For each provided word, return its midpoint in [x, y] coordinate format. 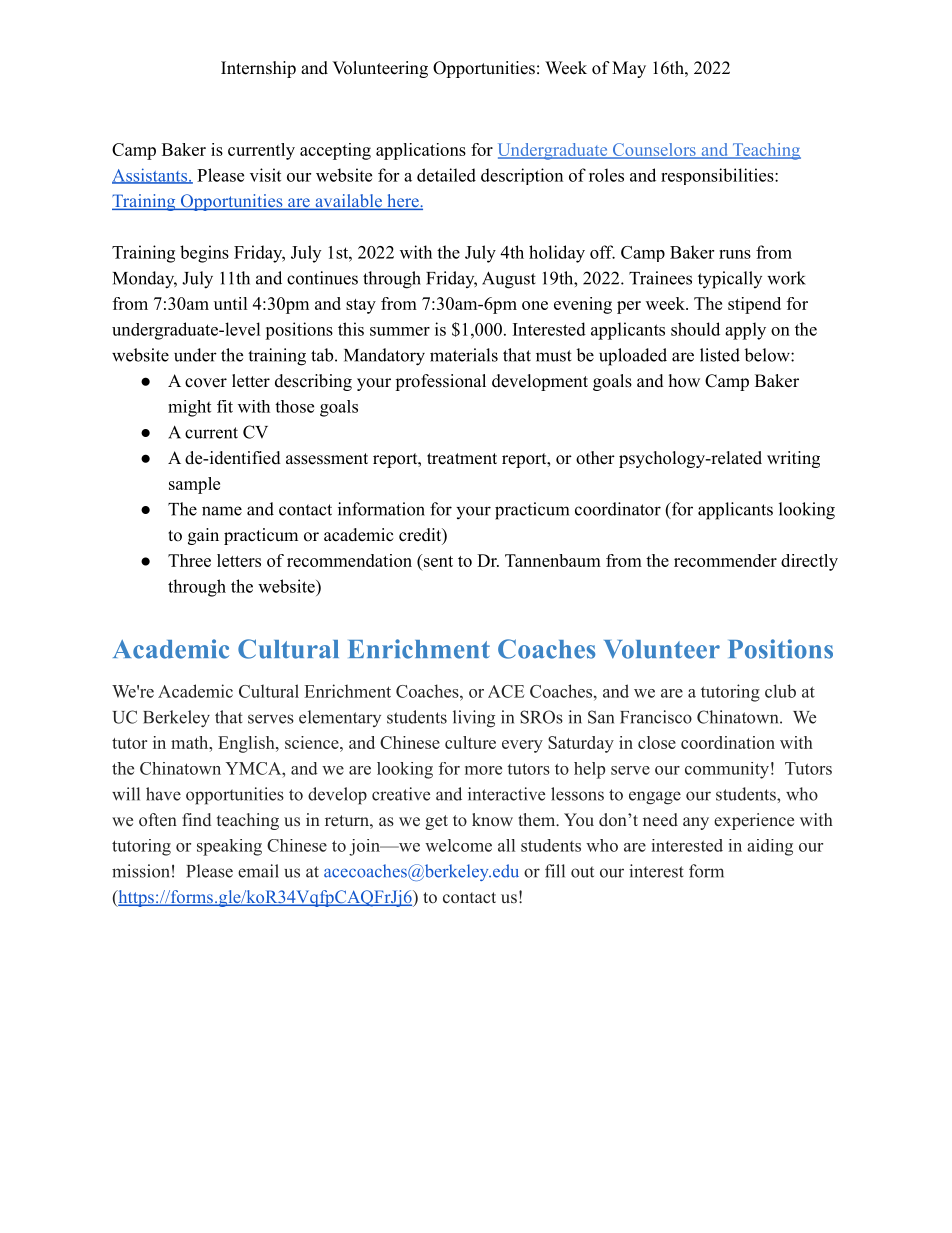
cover [206, 383]
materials [464, 355]
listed [720, 355]
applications [421, 151]
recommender [725, 560]
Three [189, 560]
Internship [258, 69]
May [629, 69]
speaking [229, 847]
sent [437, 560]
